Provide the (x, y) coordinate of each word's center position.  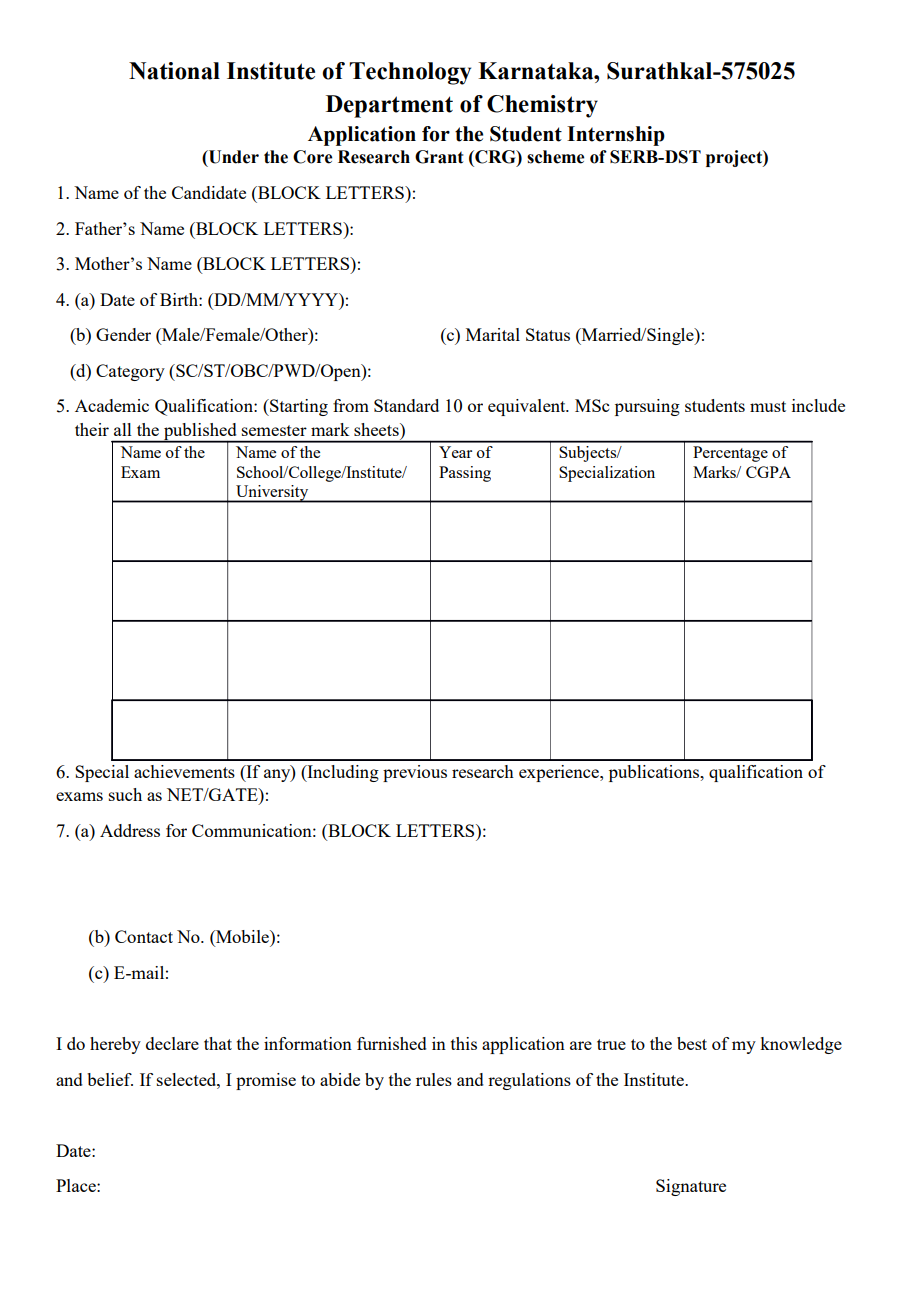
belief (110, 1079)
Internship (616, 136)
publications (655, 773)
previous (415, 773)
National (174, 71)
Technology (410, 73)
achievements (184, 771)
